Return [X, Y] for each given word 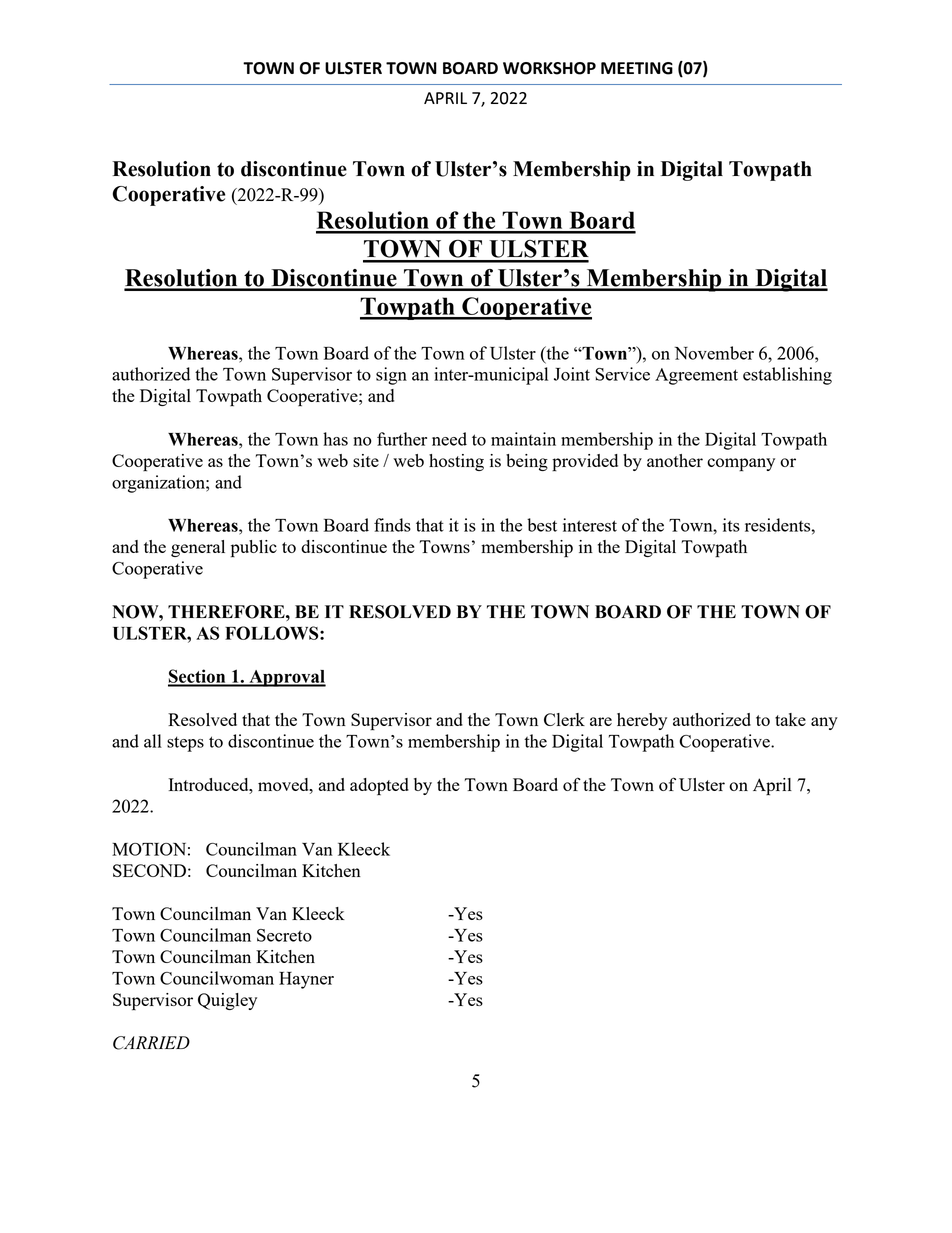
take [790, 719]
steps [185, 744]
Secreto [284, 935]
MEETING [637, 68]
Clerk [564, 719]
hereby [642, 721]
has [335, 439]
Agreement [696, 376]
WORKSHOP [549, 68]
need [449, 439]
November [714, 353]
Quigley [227, 1001]
